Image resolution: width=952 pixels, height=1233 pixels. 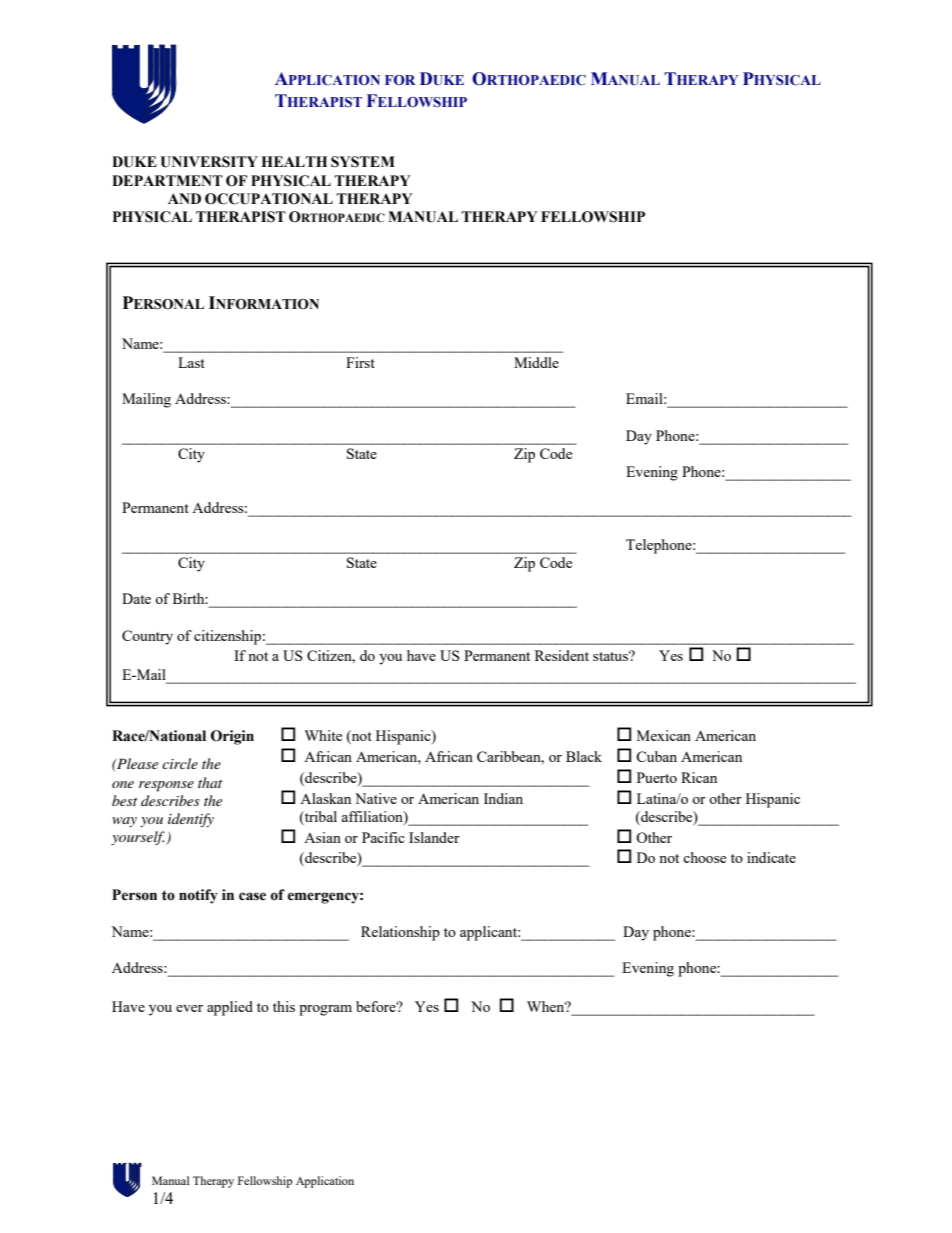 I want to click on Resident, so click(x=562, y=655).
